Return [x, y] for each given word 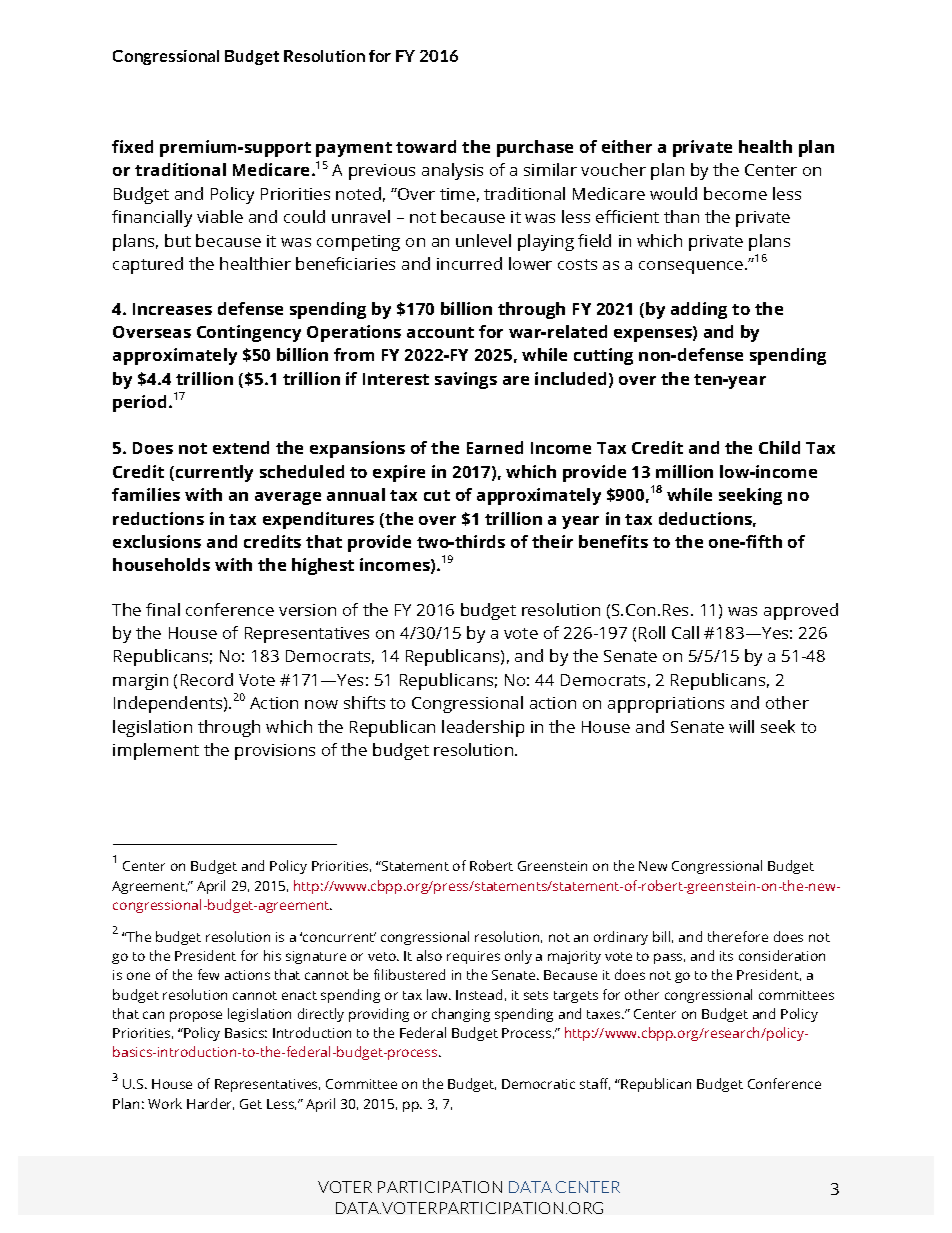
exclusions [157, 541]
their [552, 541]
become [735, 193]
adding [699, 310]
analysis [452, 171]
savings [466, 380]
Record [207, 679]
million [684, 471]
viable [220, 216]
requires [473, 957]
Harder [210, 1104]
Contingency [249, 333]
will [741, 726]
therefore [738, 936]
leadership [483, 728]
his [272, 955]
